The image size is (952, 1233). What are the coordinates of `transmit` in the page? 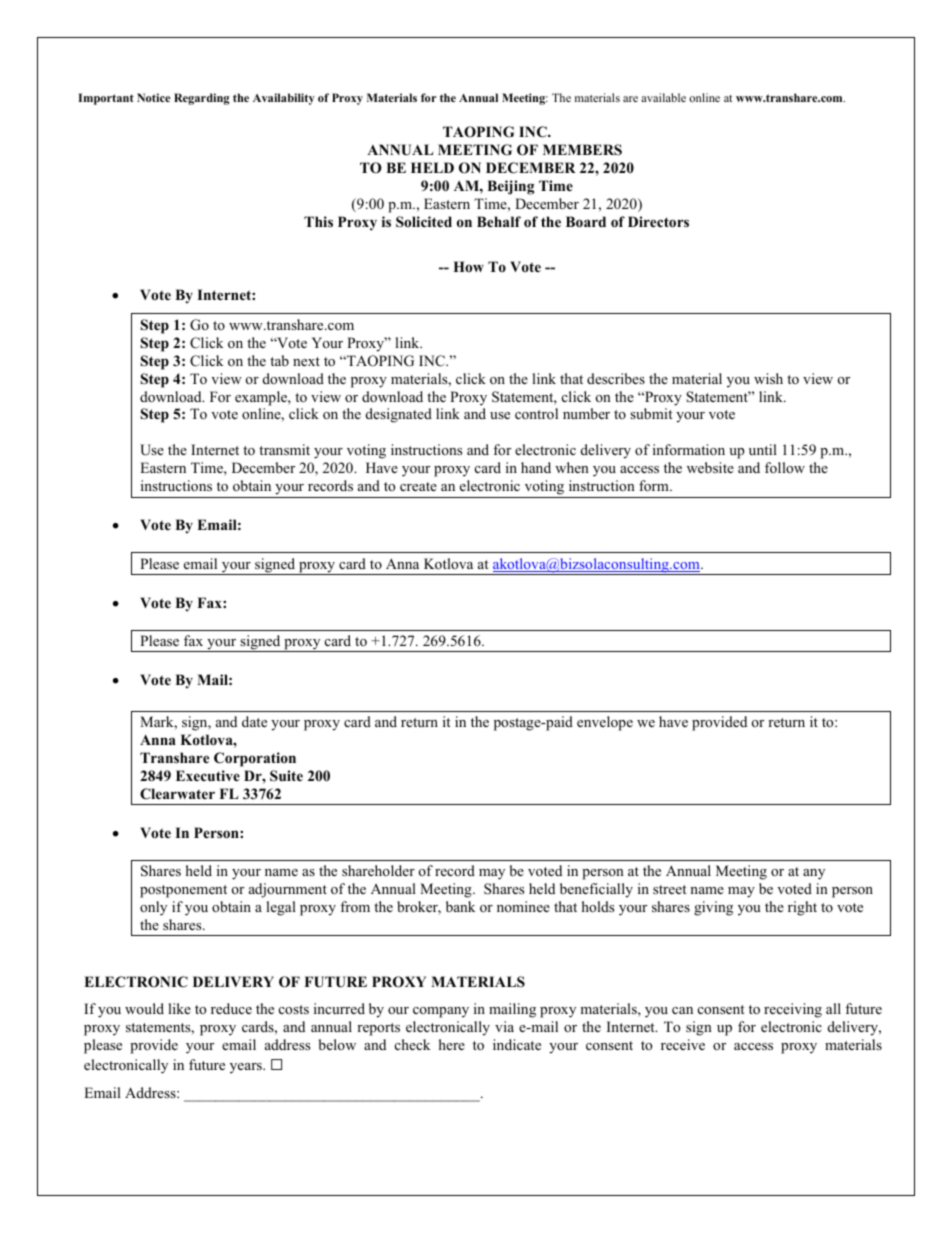 It's located at (284, 449).
